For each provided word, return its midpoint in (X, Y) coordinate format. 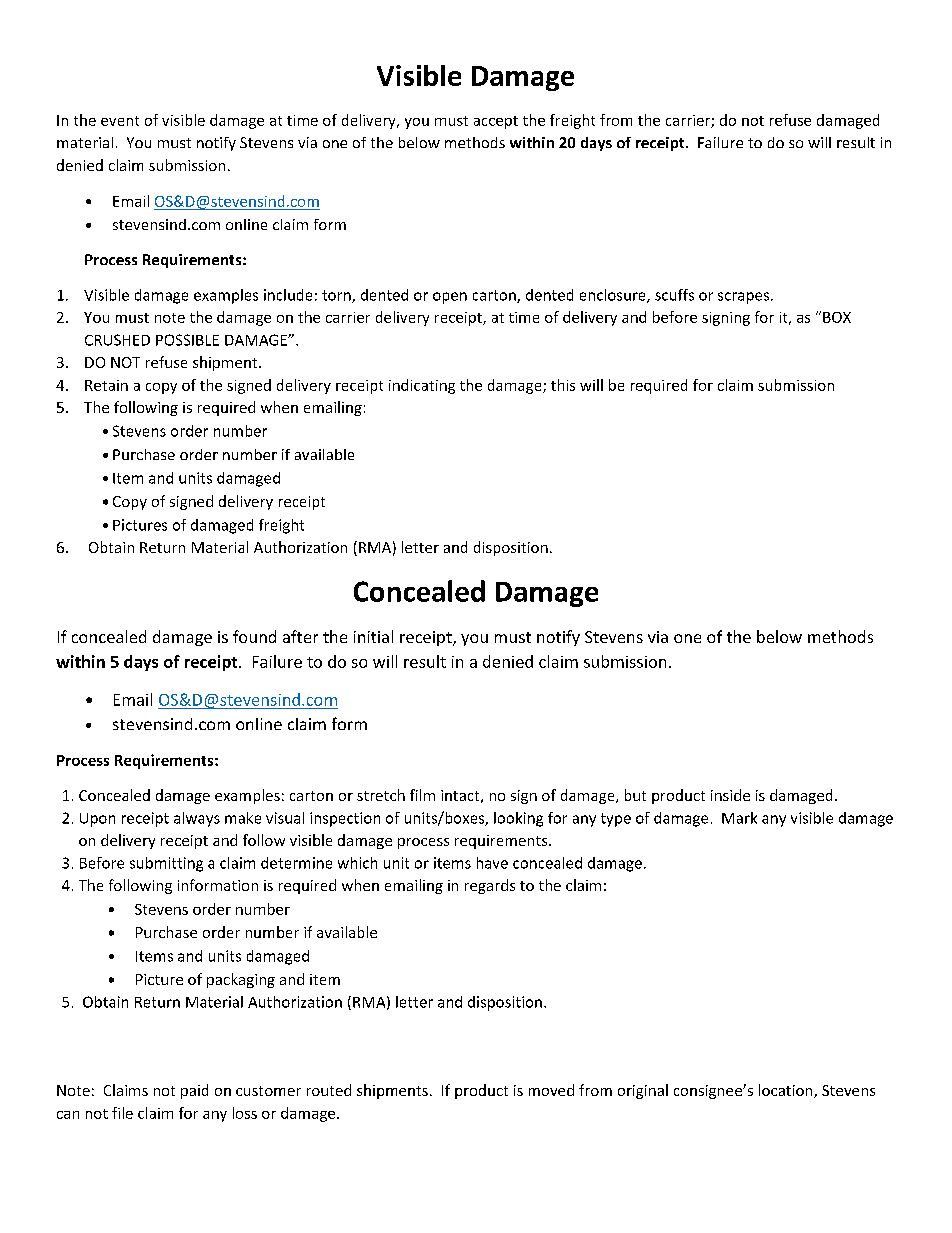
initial (373, 636)
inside (730, 795)
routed (329, 1090)
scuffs (674, 295)
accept (496, 122)
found (254, 636)
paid (194, 1091)
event (120, 121)
